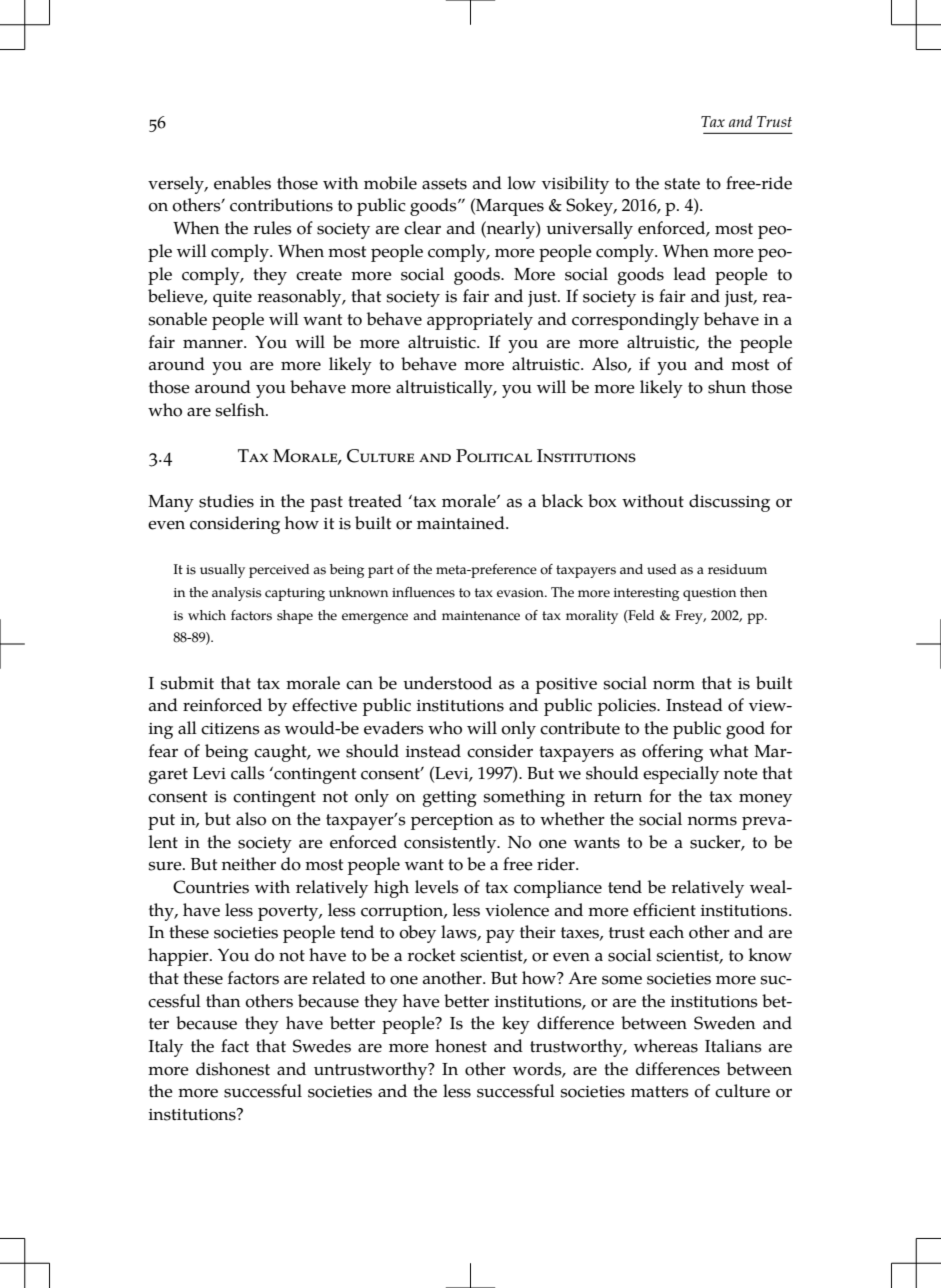 Image resolution: width=941 pixels, height=1288 pixels. I want to click on understood, so click(447, 683).
